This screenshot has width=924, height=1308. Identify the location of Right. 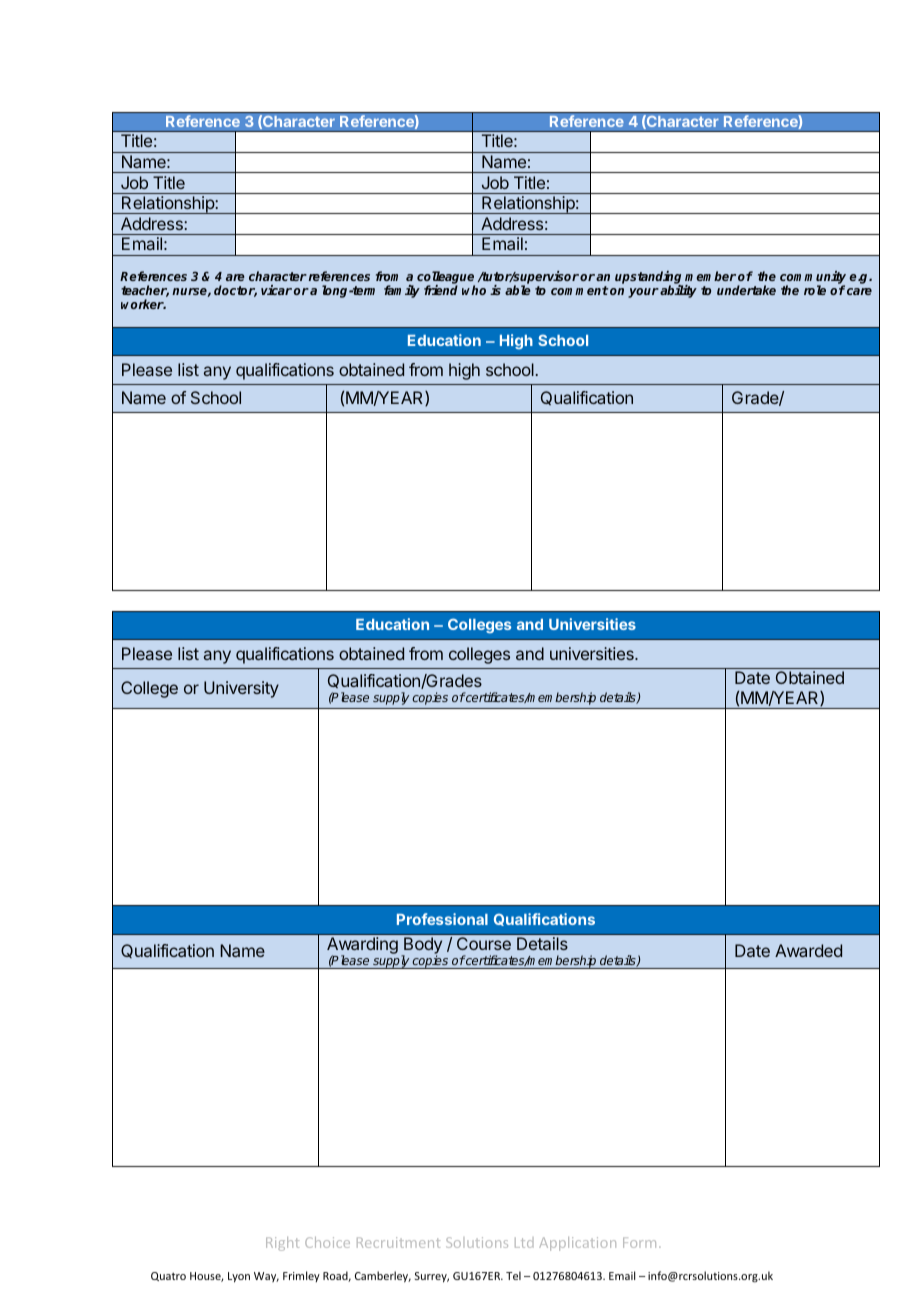
(282, 1244).
